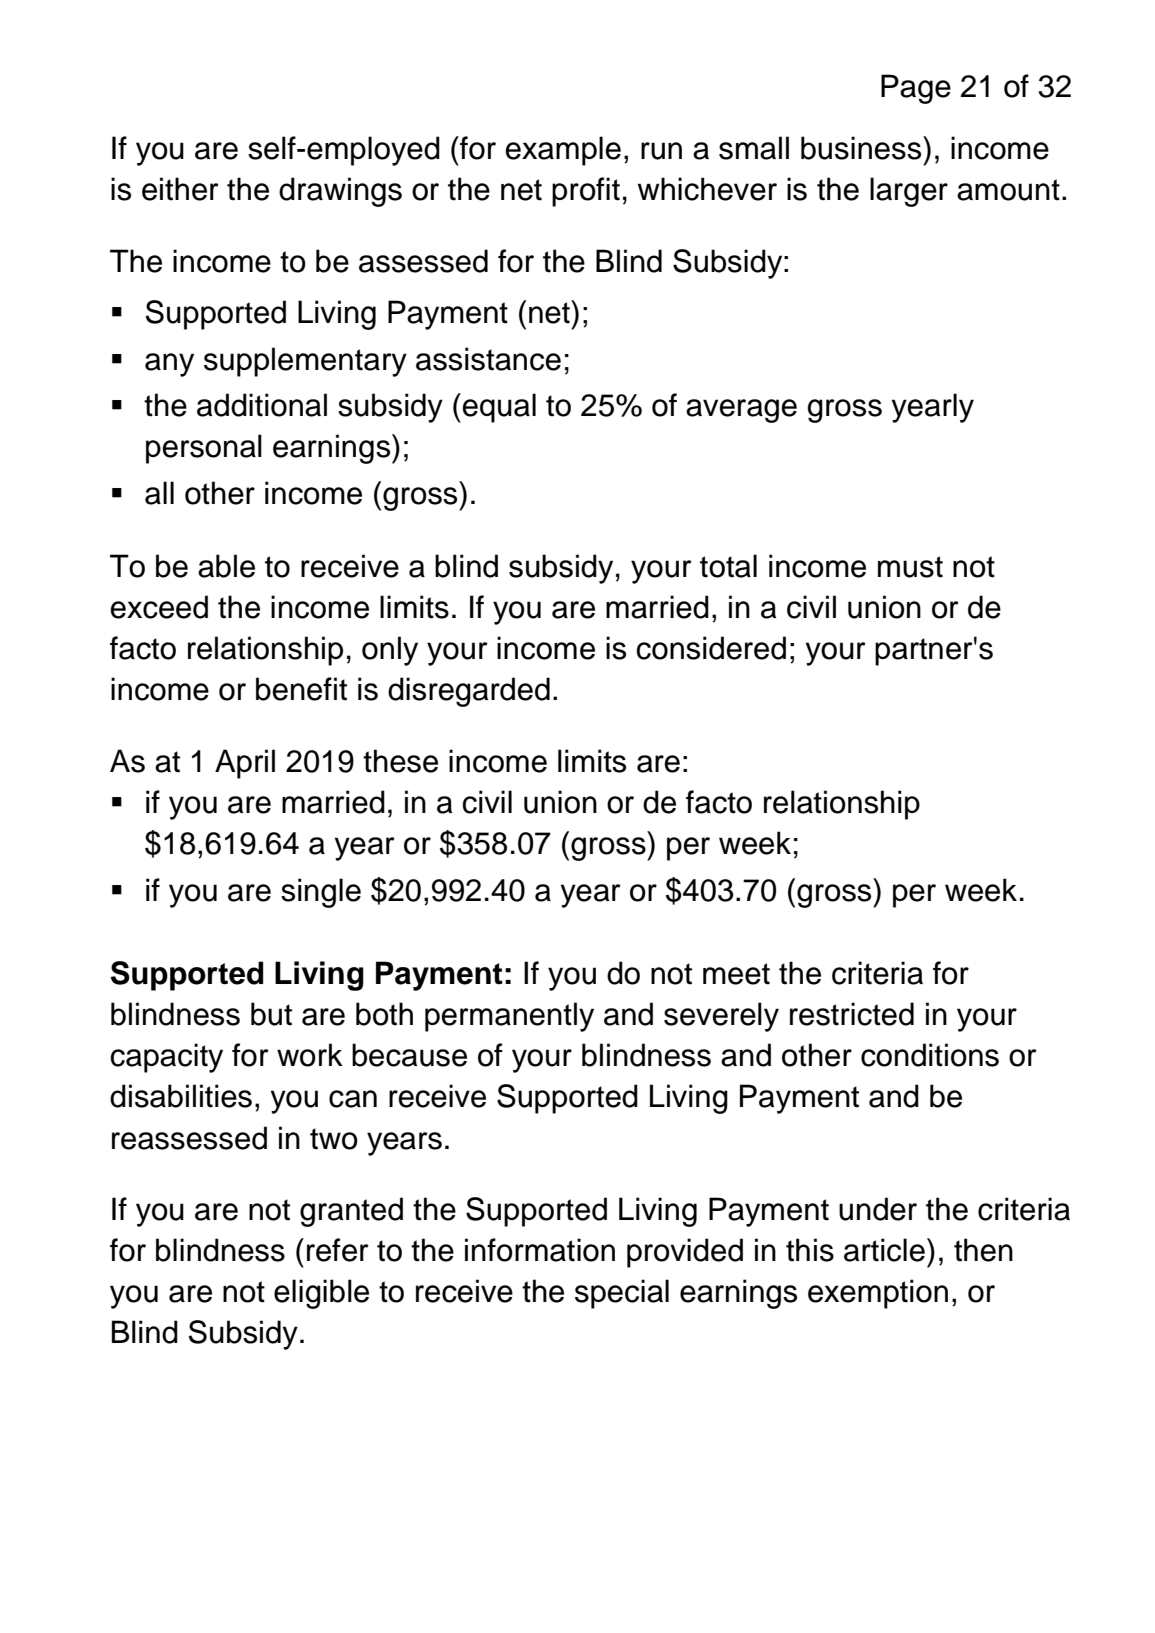 The image size is (1155, 1633). Describe the element at coordinates (916, 89) in the image. I see `Page` at that location.
